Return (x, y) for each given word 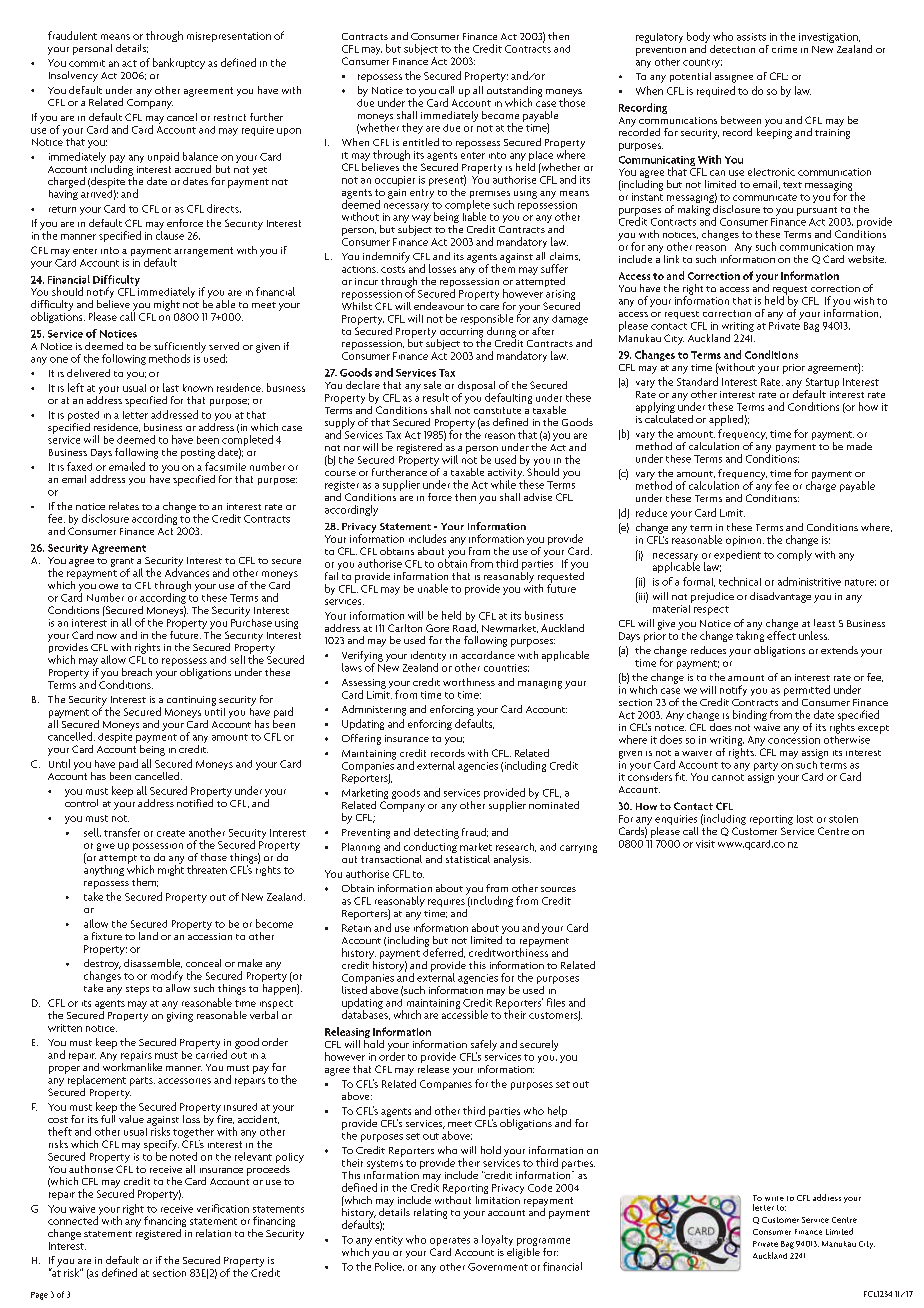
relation (213, 1233)
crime (784, 49)
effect (781, 634)
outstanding (514, 92)
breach (137, 672)
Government (498, 1267)
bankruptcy (179, 63)
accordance (488, 655)
